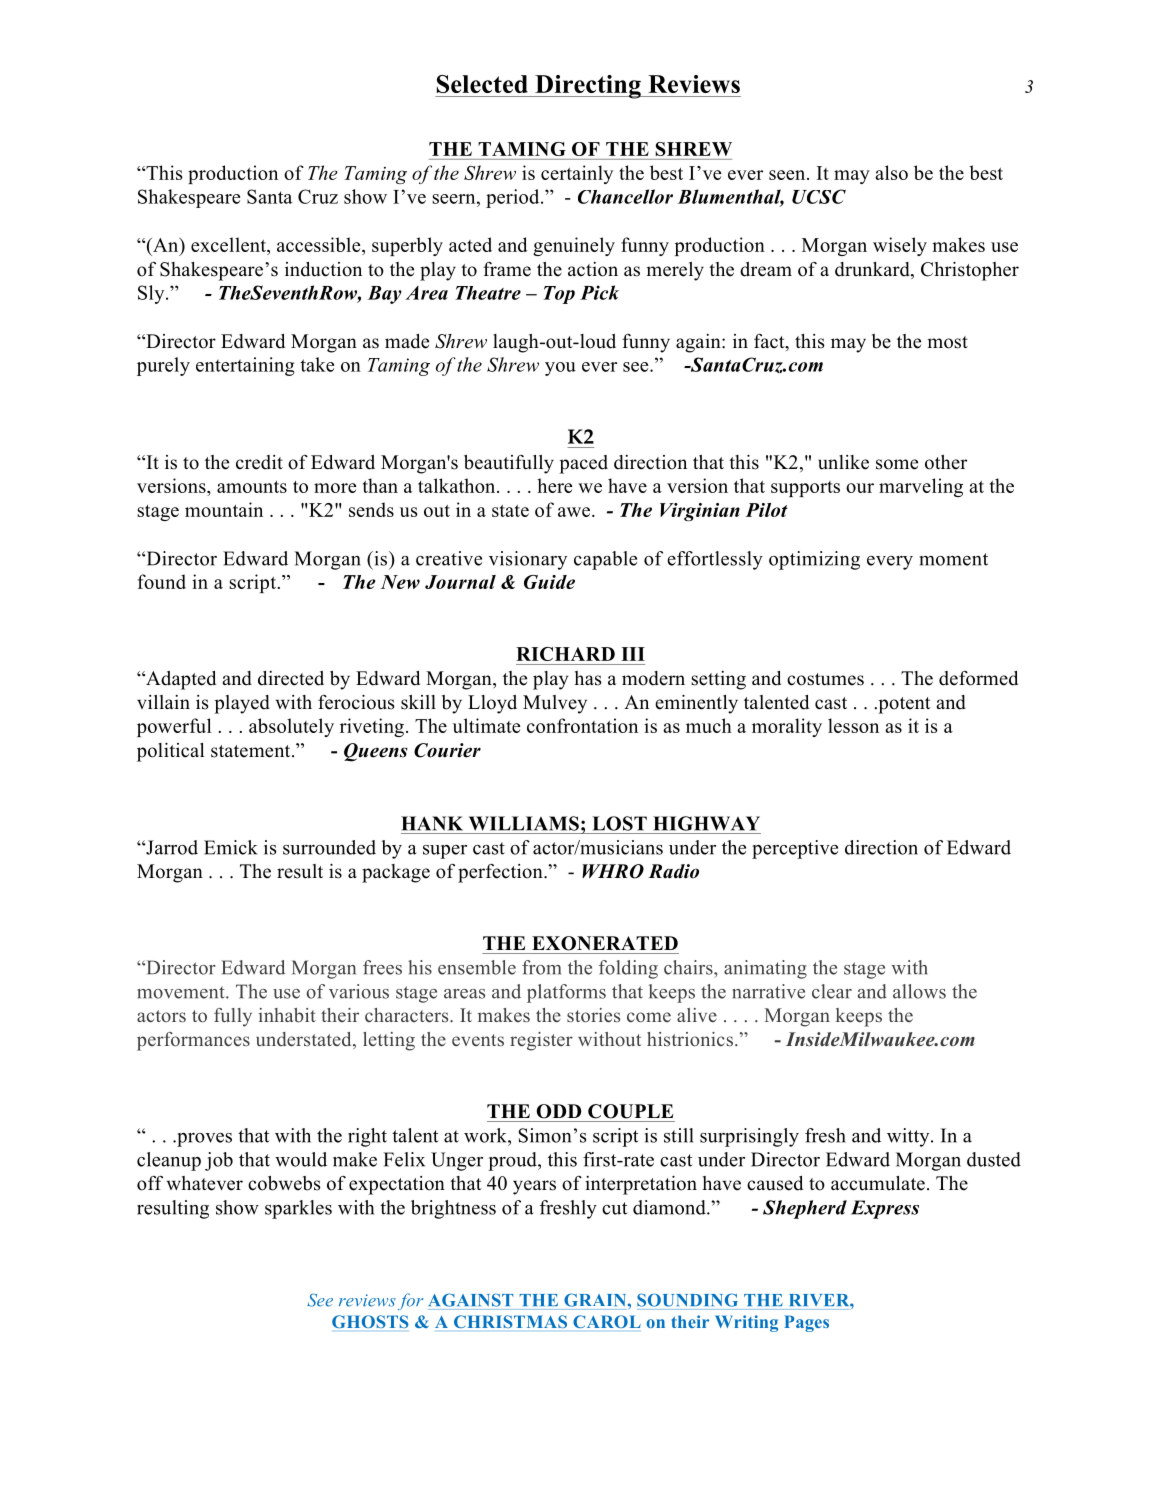 This screenshot has height=1503, width=1161. What do you see at coordinates (607, 1321) in the screenshot?
I see `CAROL` at bounding box center [607, 1321].
